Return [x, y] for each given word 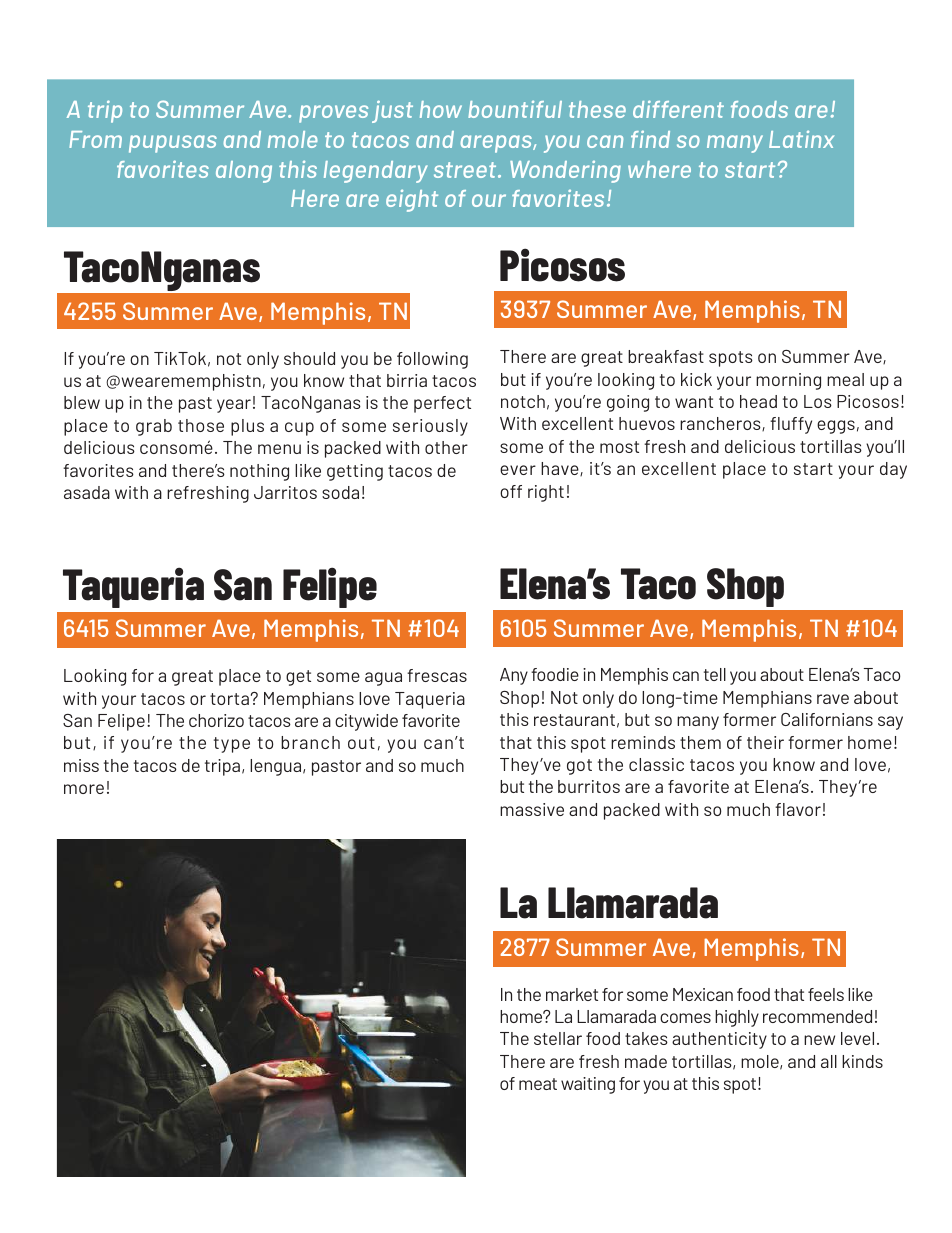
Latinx [801, 139]
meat [538, 1084]
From [95, 139]
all [829, 1061]
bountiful [515, 109]
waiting [588, 1085]
